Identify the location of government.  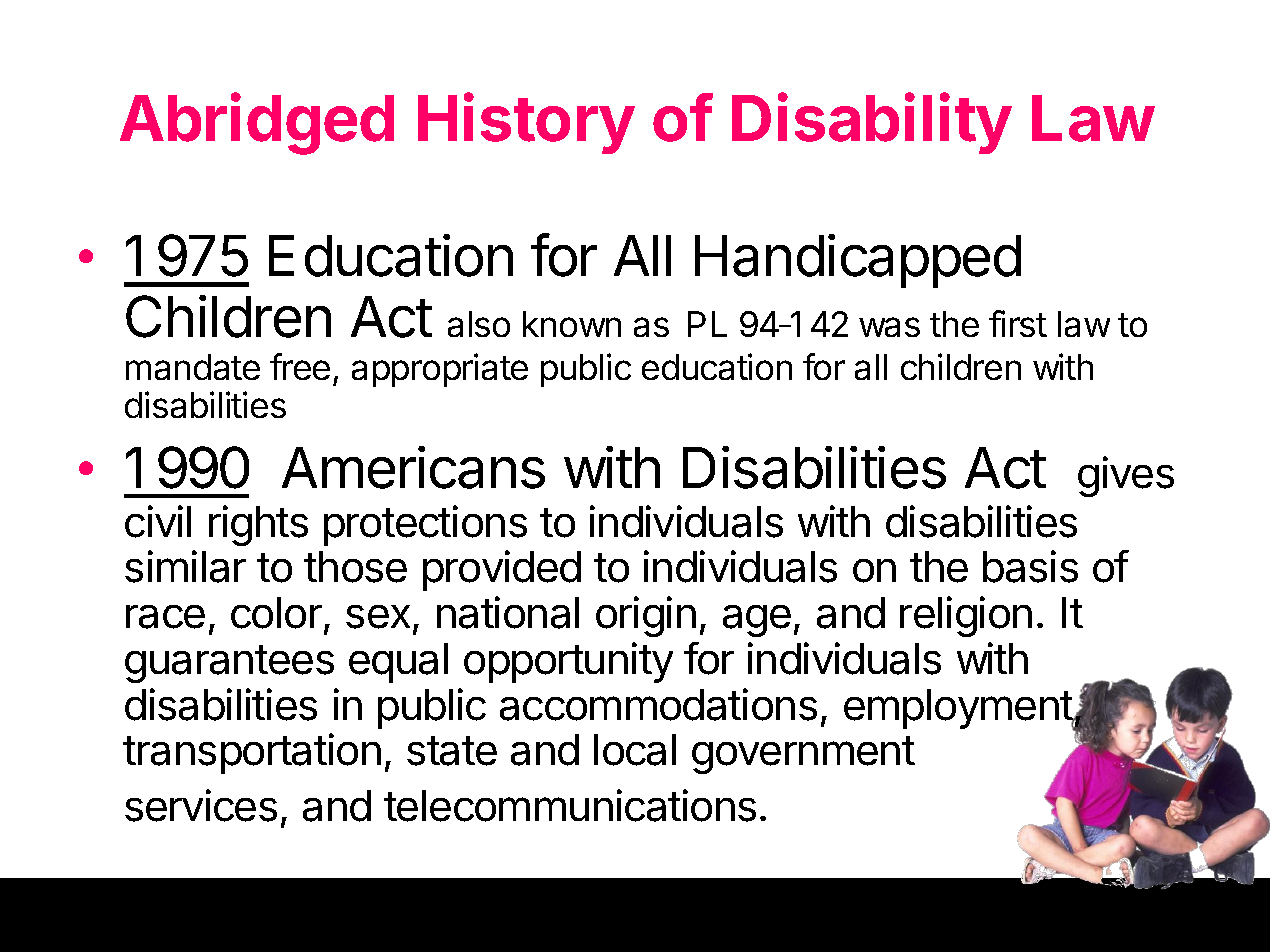
(803, 755).
